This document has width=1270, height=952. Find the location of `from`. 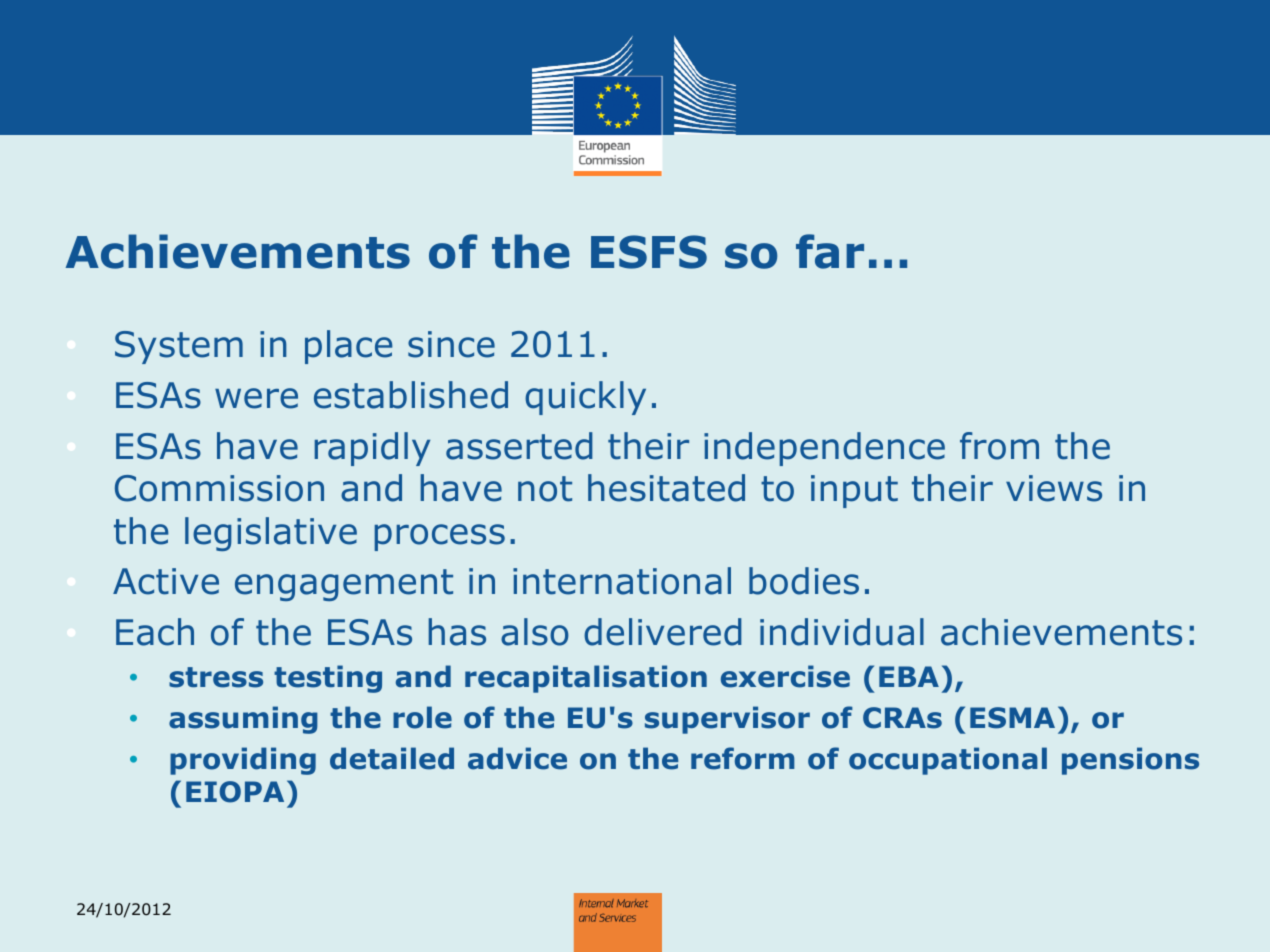

from is located at coordinates (999, 446).
